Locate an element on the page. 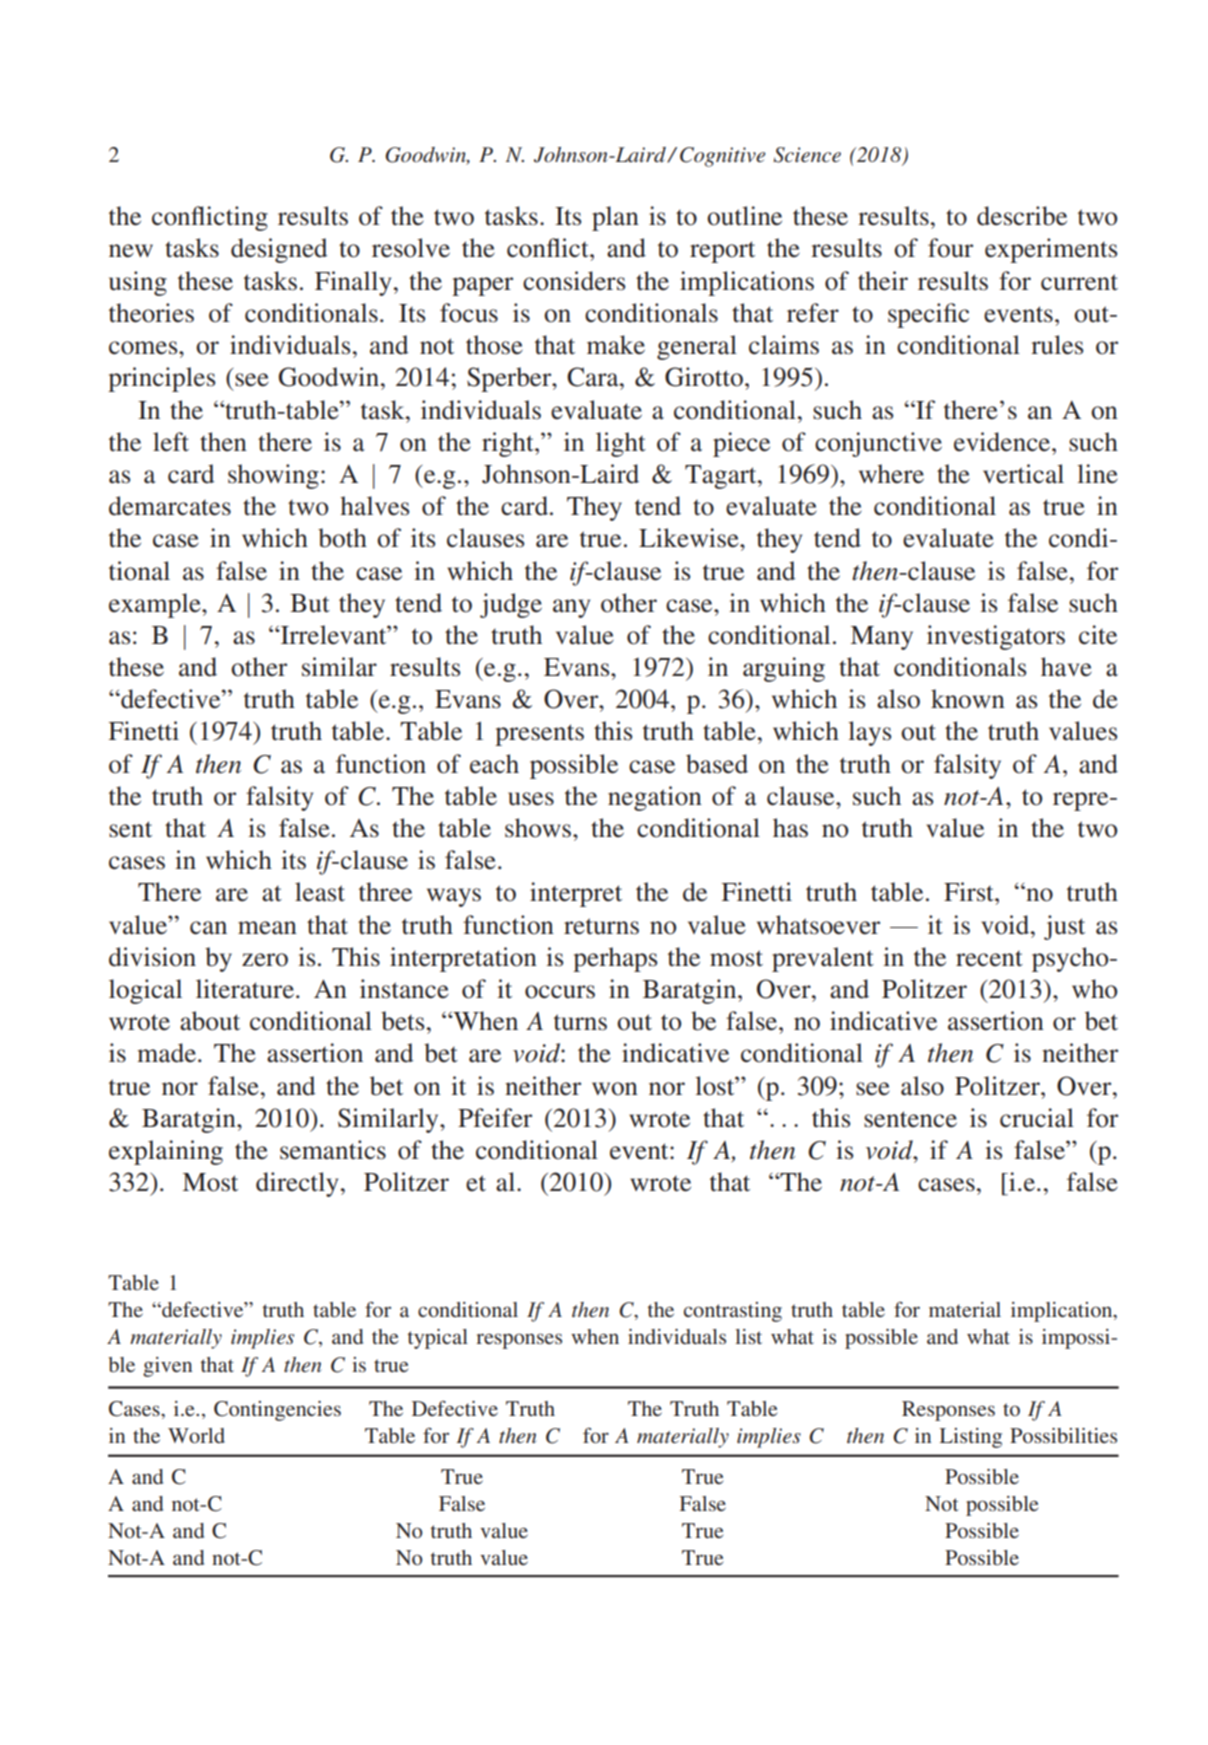 This document has height=1745, width=1208. showing is located at coordinates (273, 476).
